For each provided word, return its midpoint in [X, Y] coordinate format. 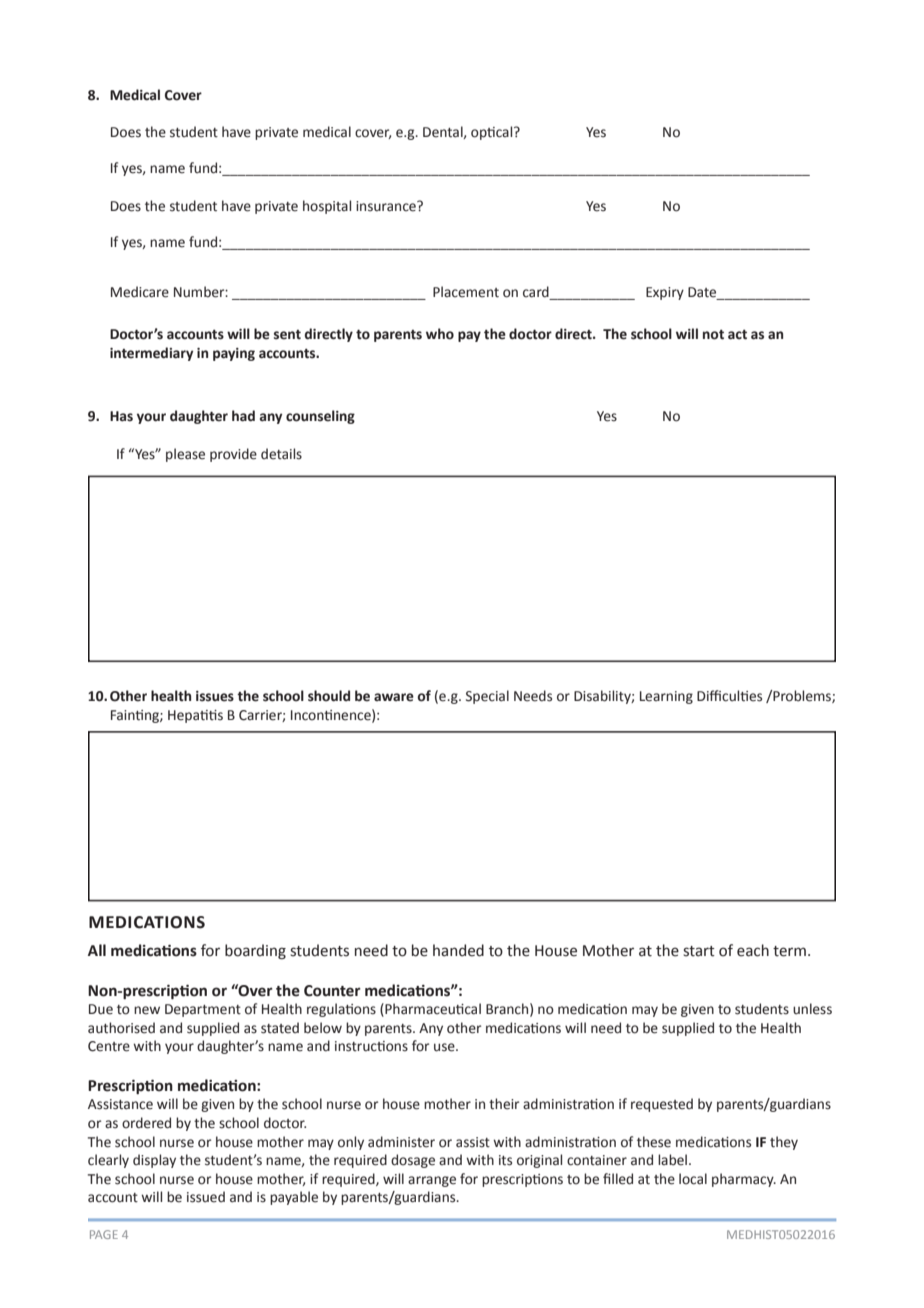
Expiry [665, 293]
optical [493, 133]
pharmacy [744, 1180]
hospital [327, 207]
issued [206, 1197]
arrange [432, 1181]
